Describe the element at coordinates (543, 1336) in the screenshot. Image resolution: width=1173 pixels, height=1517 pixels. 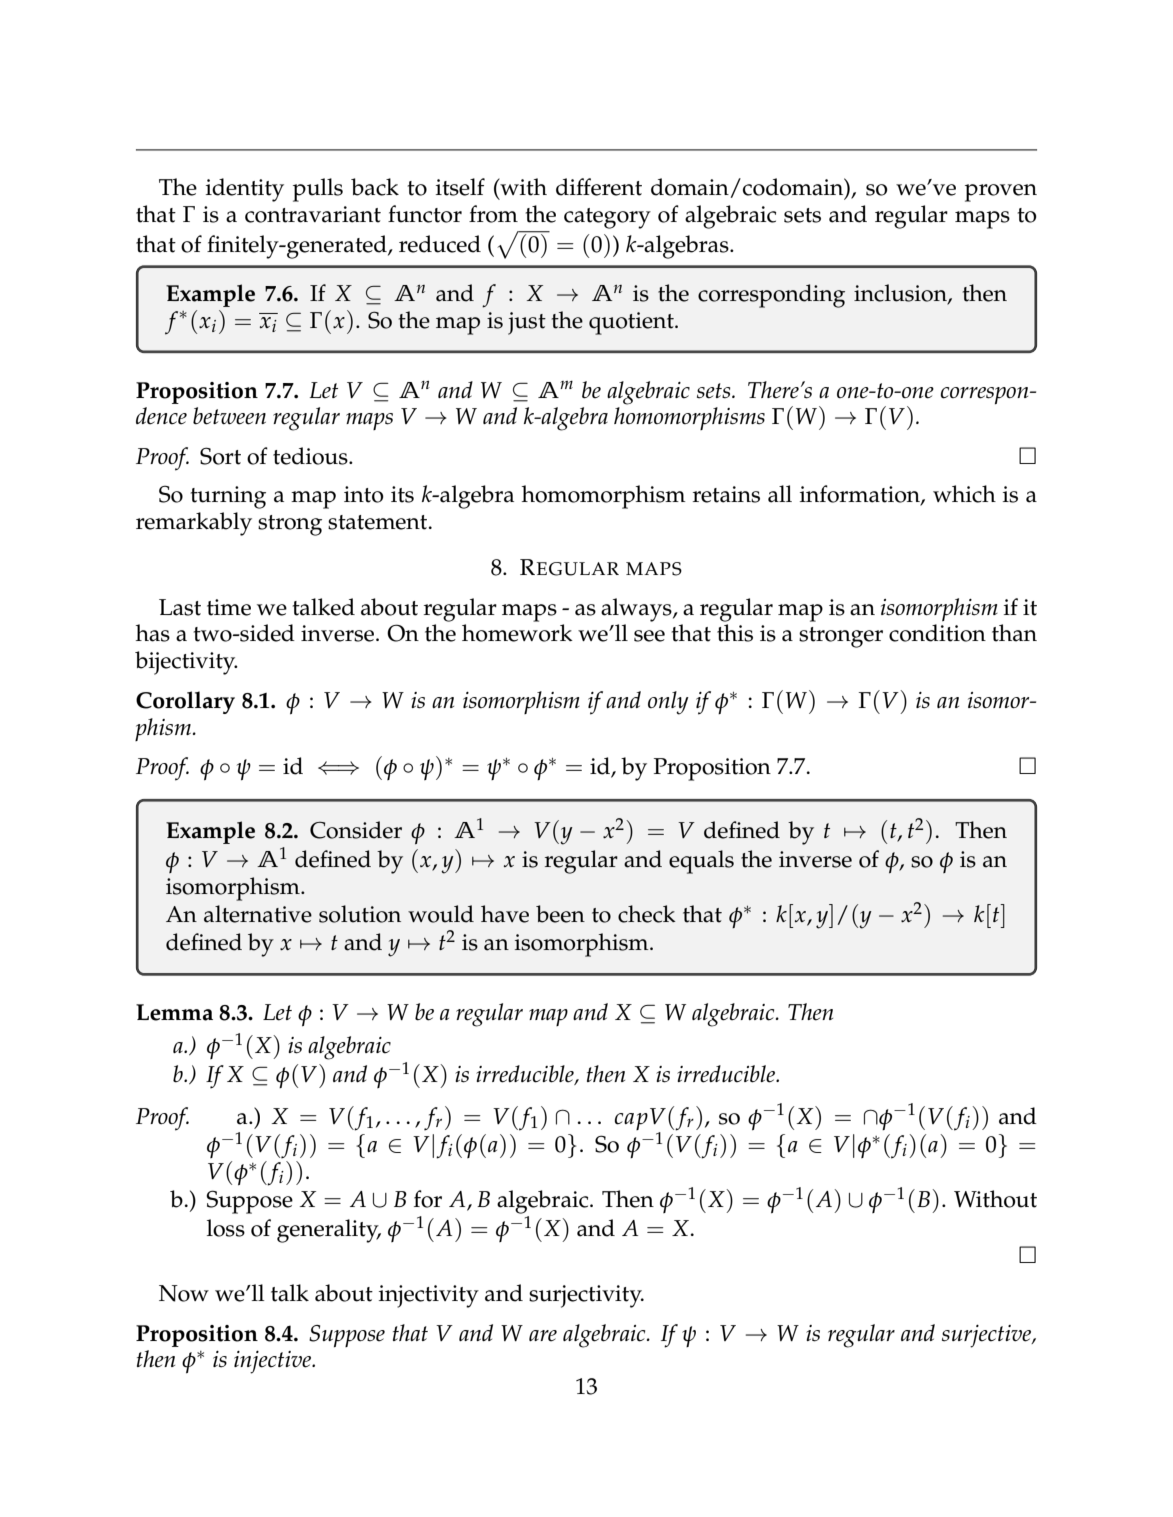
I see `are` at that location.
